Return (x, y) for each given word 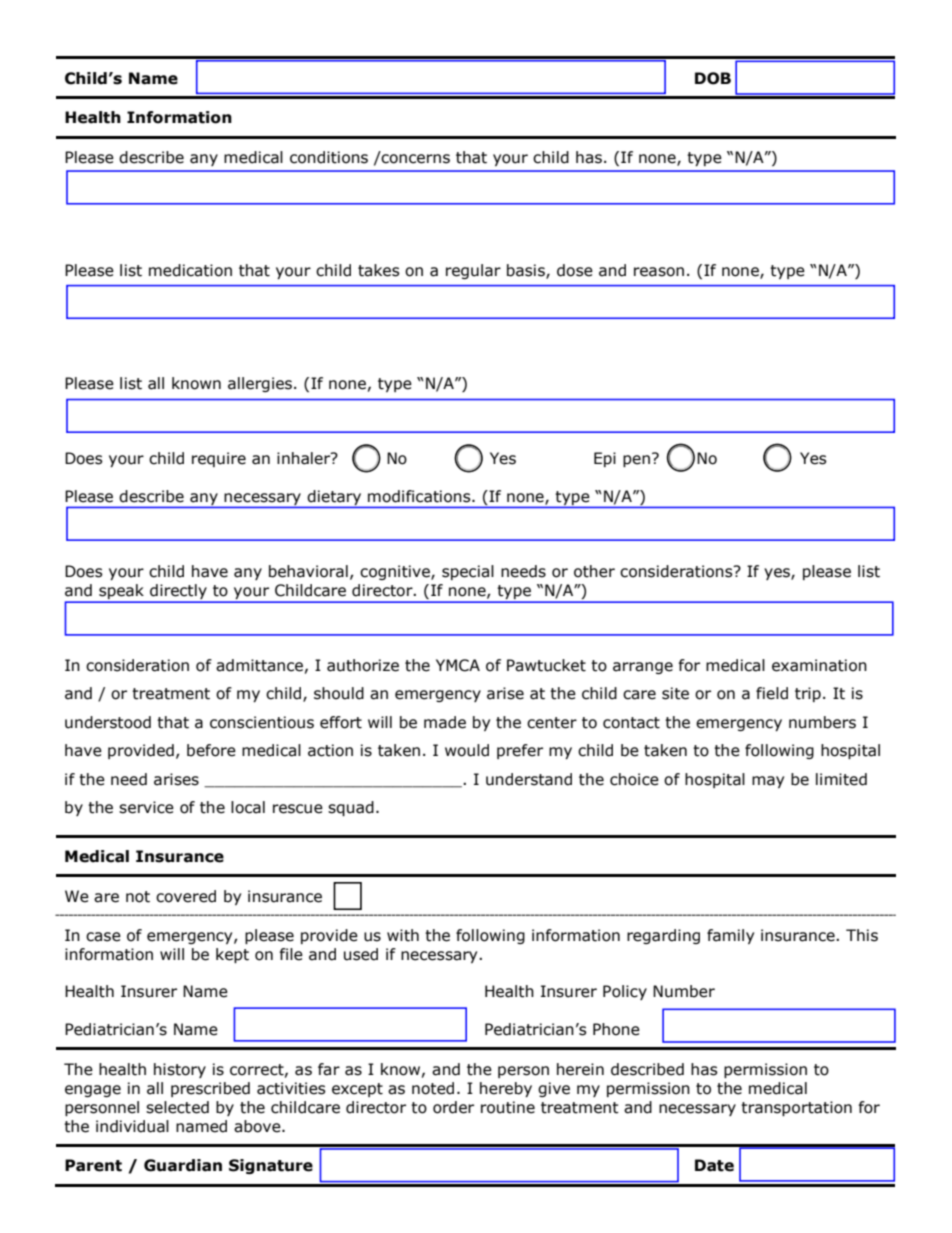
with (403, 935)
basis (527, 271)
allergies (261, 384)
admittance (259, 665)
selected (177, 1107)
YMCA (458, 665)
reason (659, 272)
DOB (713, 78)
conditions (329, 157)
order (453, 1107)
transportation (796, 1108)
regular (473, 271)
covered (186, 896)
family (730, 936)
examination (819, 665)
